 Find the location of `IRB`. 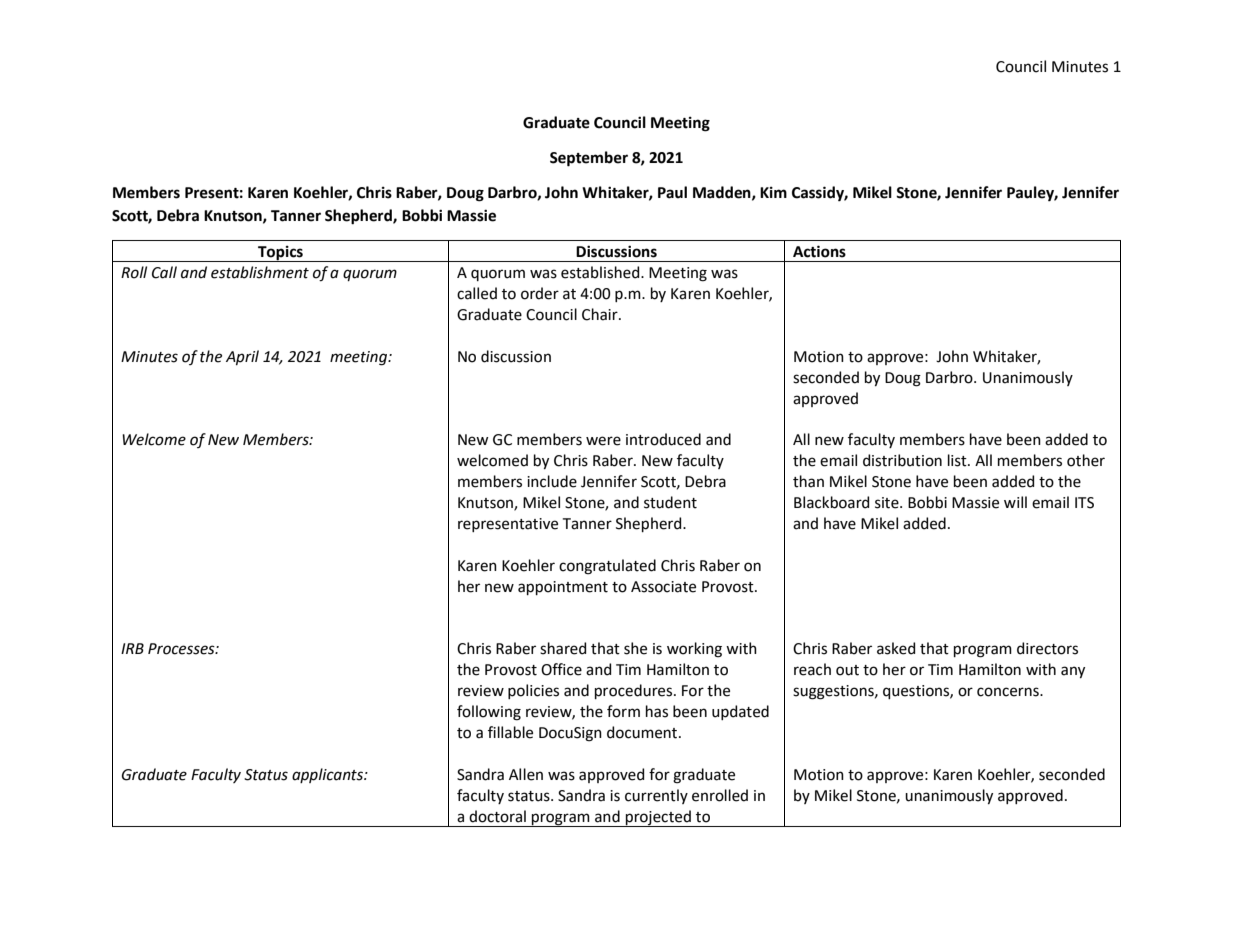

IRB is located at coordinates (132, 648).
